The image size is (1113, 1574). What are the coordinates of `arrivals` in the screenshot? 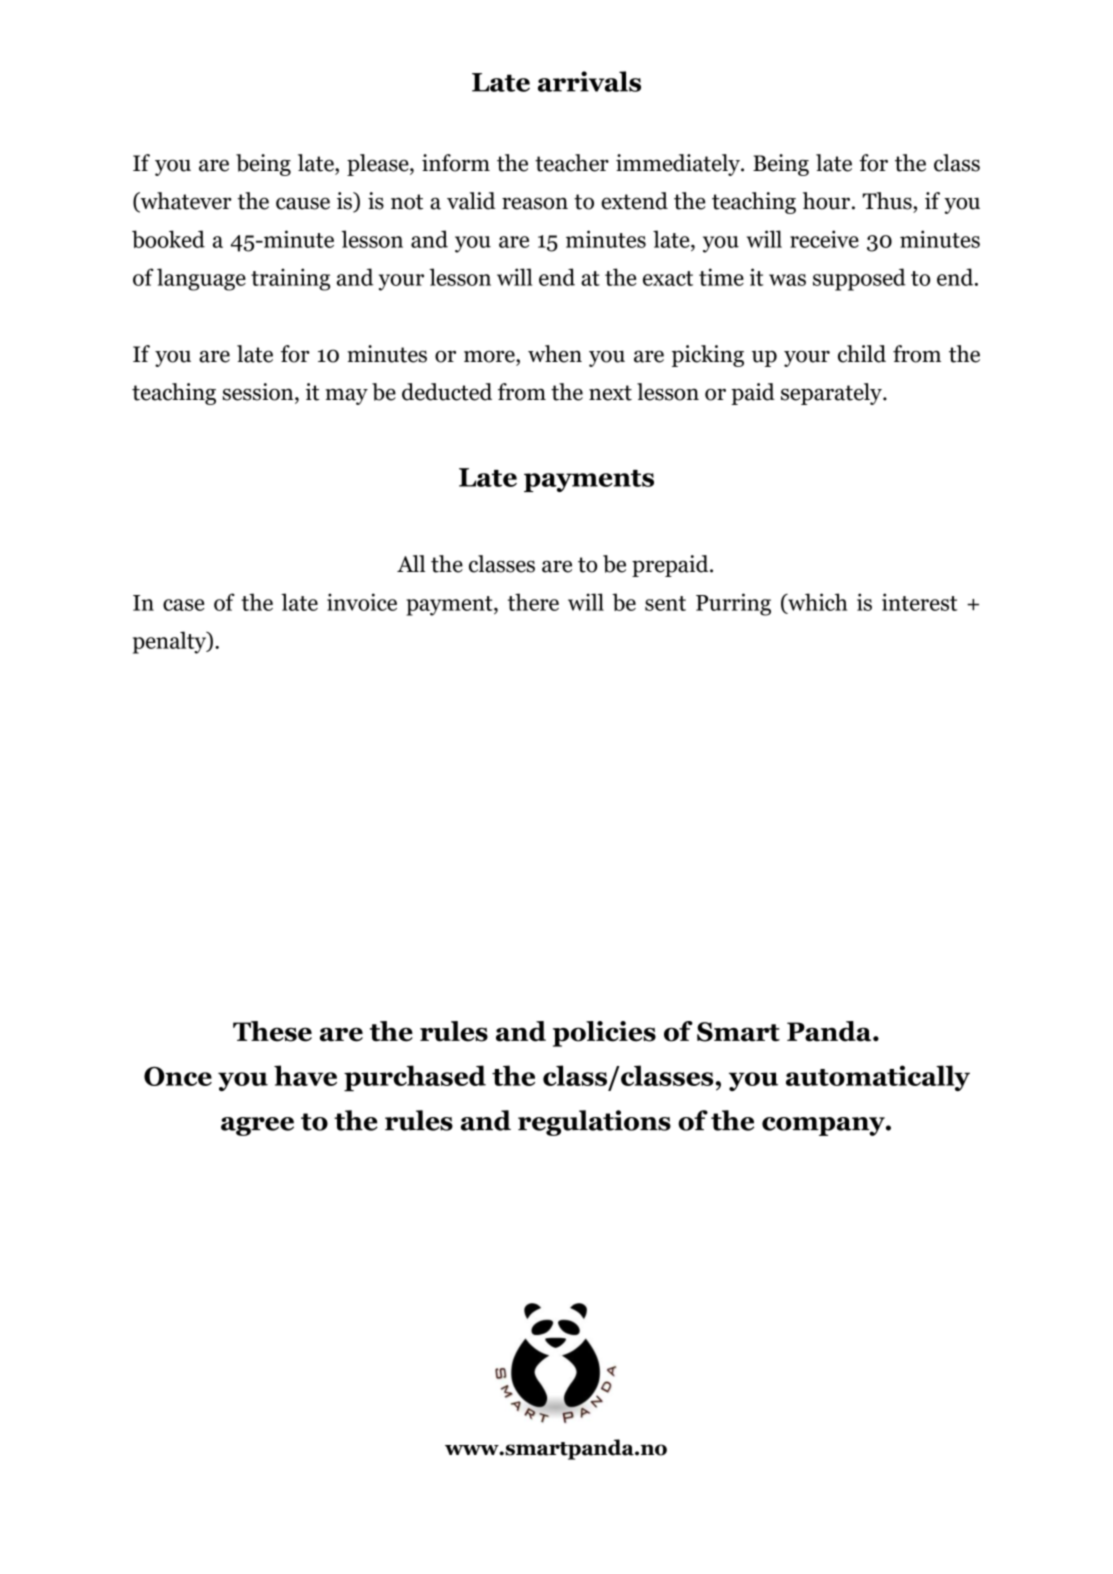 It's located at (589, 81).
